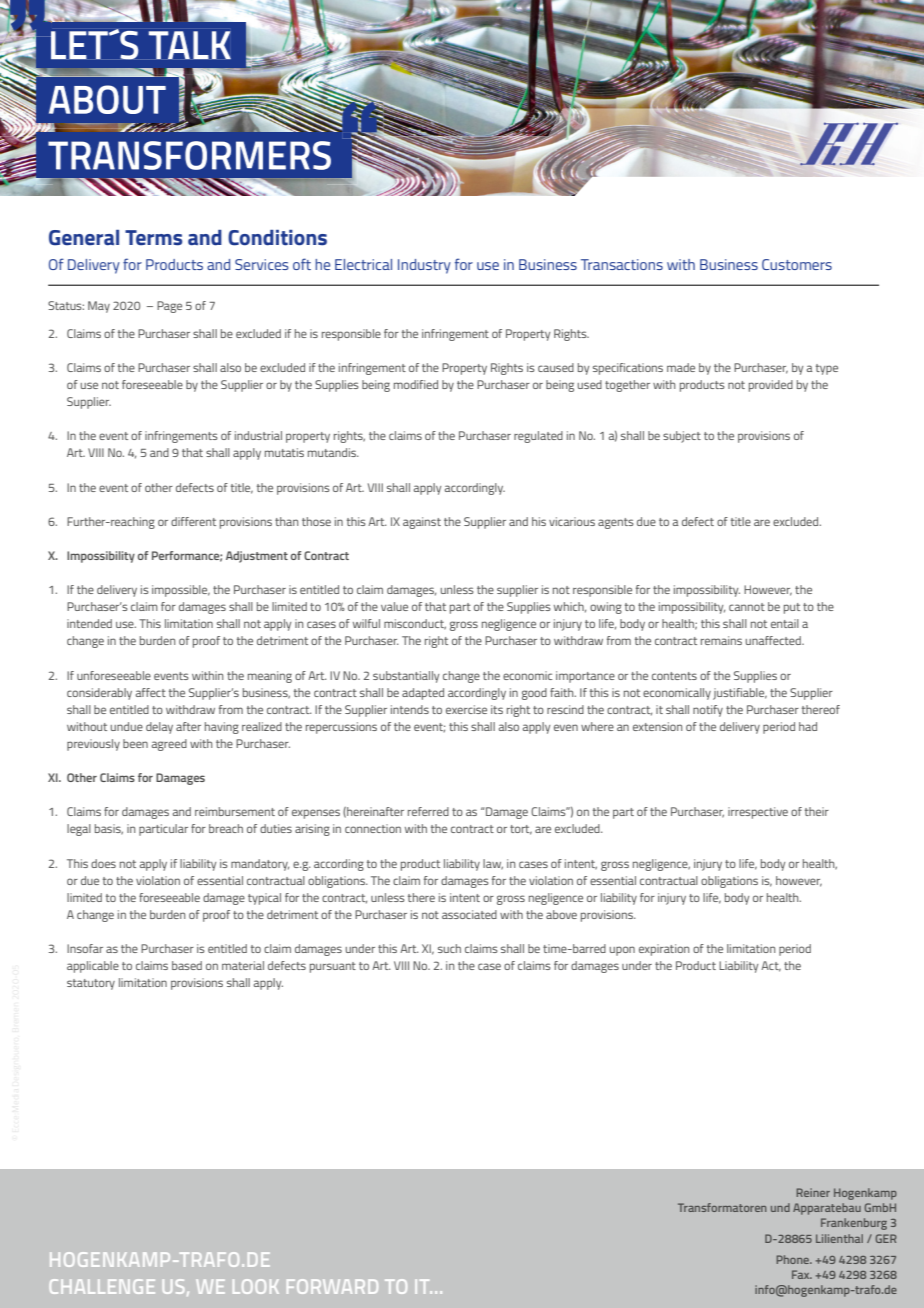 This screenshot has height=1308, width=924. What do you see at coordinates (664, 950) in the screenshot?
I see `expiration` at bounding box center [664, 950].
